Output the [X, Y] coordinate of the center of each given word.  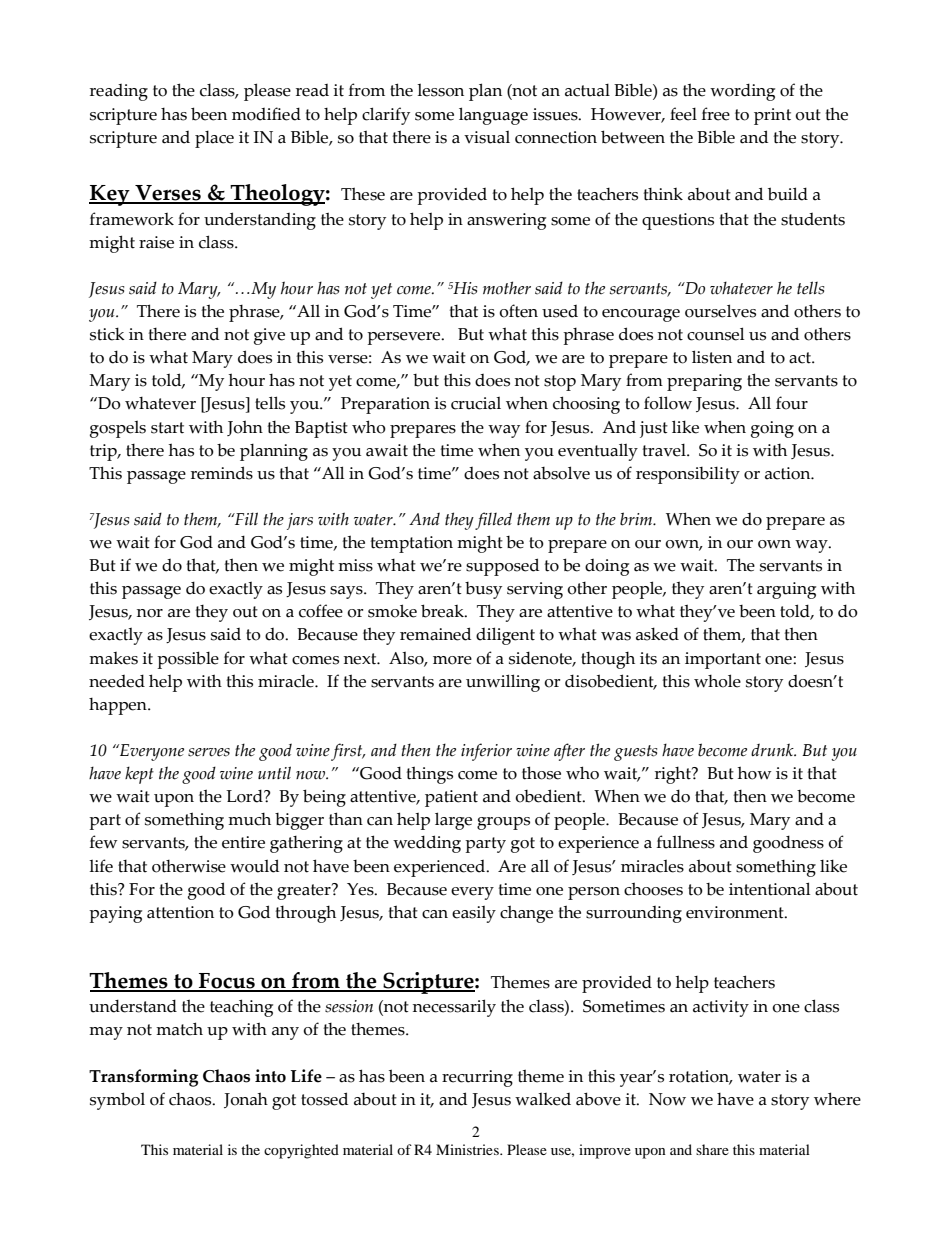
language [493, 116]
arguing [786, 590]
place [214, 139]
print [772, 116]
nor [150, 613]
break [443, 611]
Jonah [246, 1100]
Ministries [468, 1149]
